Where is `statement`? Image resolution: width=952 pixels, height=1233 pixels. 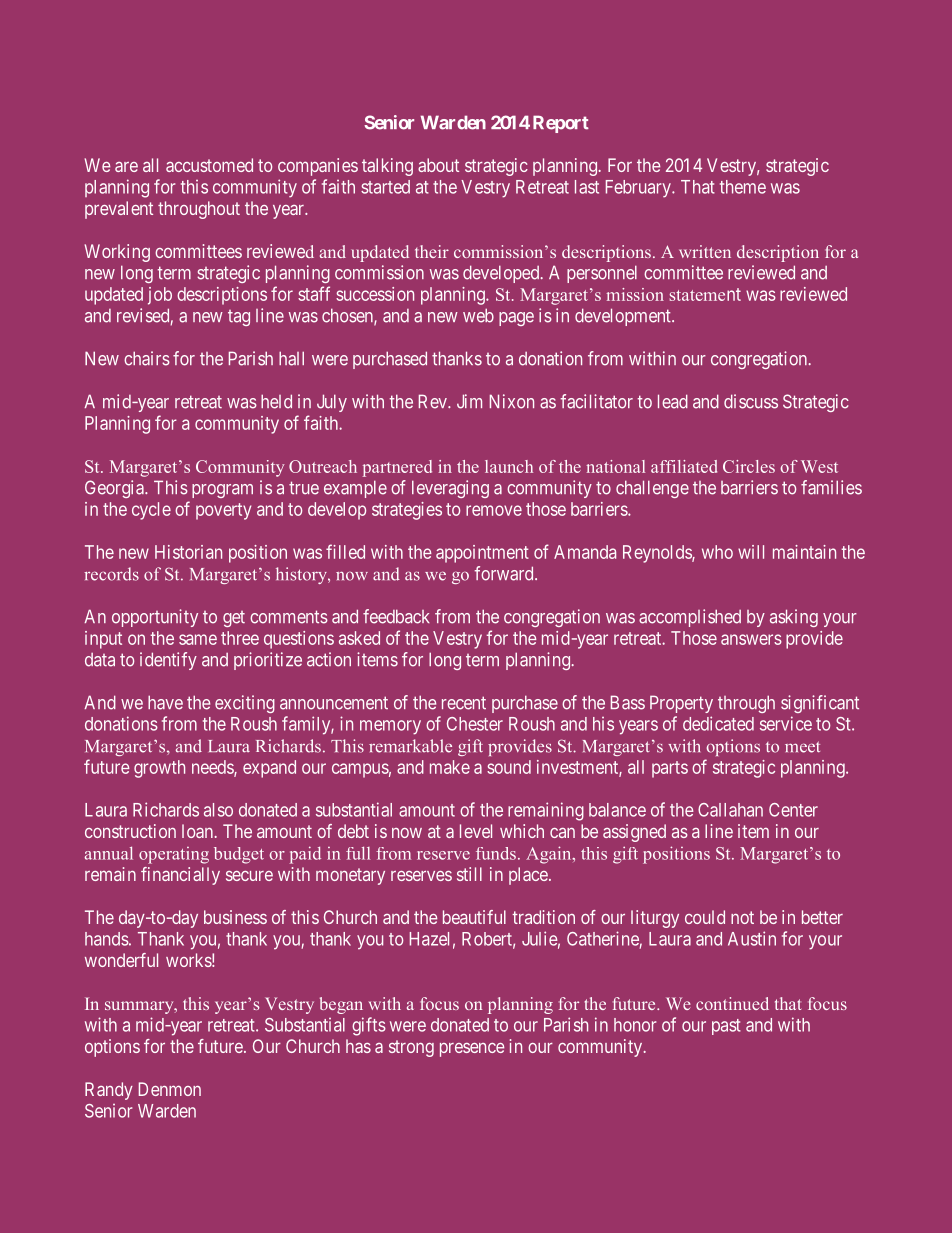
statement is located at coordinates (705, 294).
